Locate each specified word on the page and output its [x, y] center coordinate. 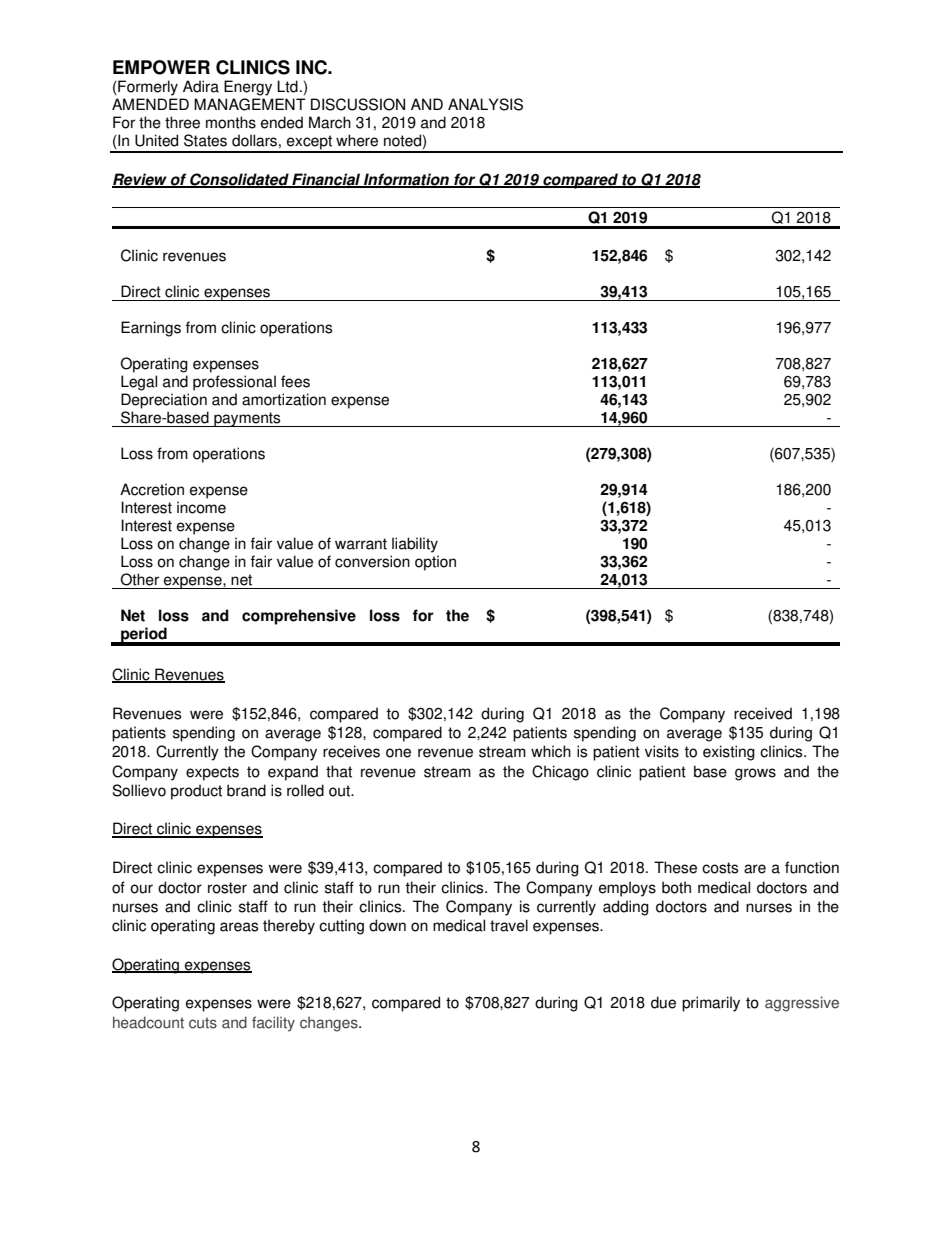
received [763, 713]
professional [234, 383]
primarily [711, 1004]
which [551, 751]
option [435, 563]
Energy [248, 88]
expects [212, 773]
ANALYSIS [485, 104]
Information [406, 180]
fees [295, 381]
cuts [203, 1023]
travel [509, 925]
